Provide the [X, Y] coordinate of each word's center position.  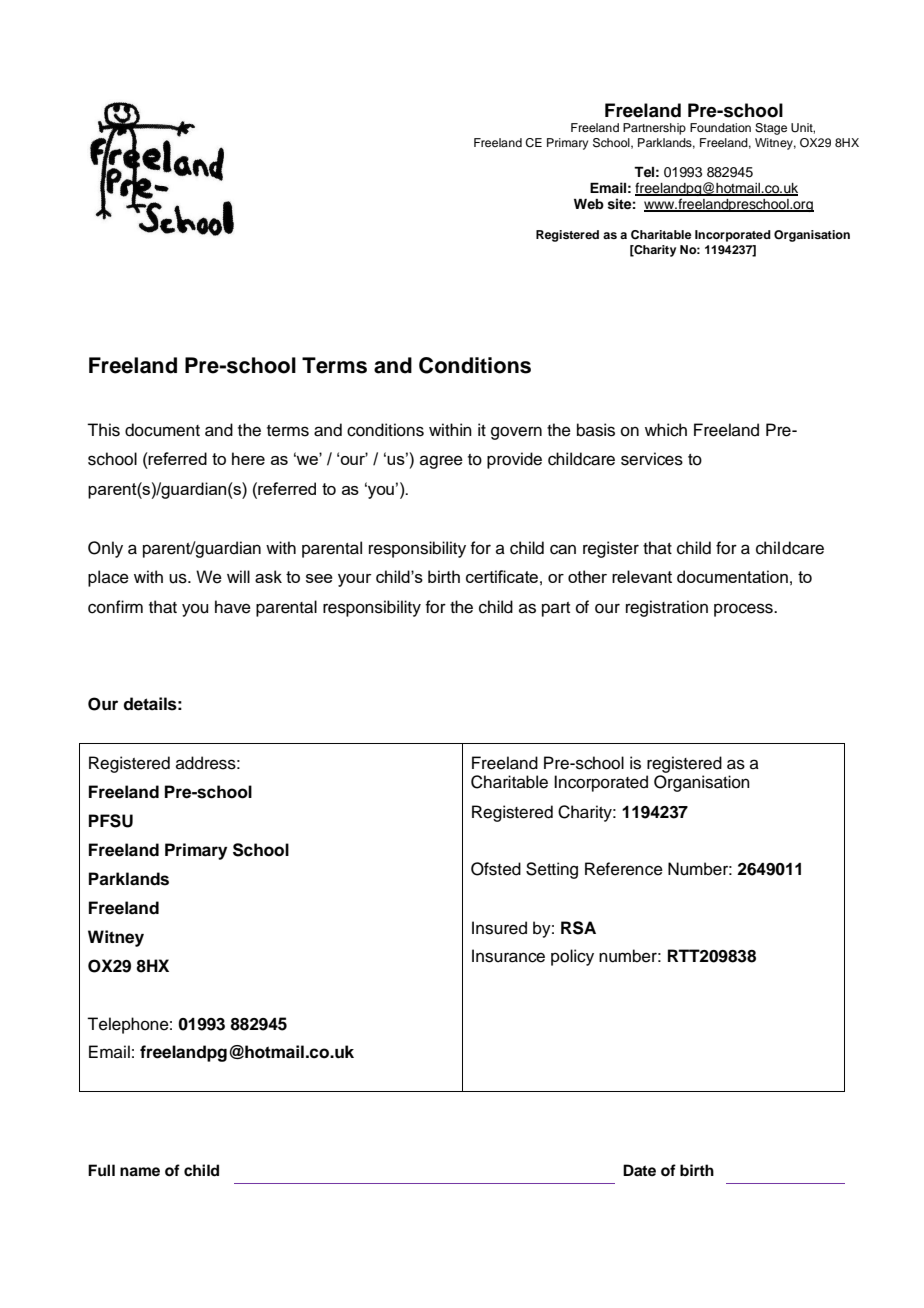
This [103, 430]
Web [589, 203]
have [233, 607]
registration [667, 608]
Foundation [720, 127]
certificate [502, 576]
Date [639, 1170]
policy [572, 957]
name [140, 1172]
